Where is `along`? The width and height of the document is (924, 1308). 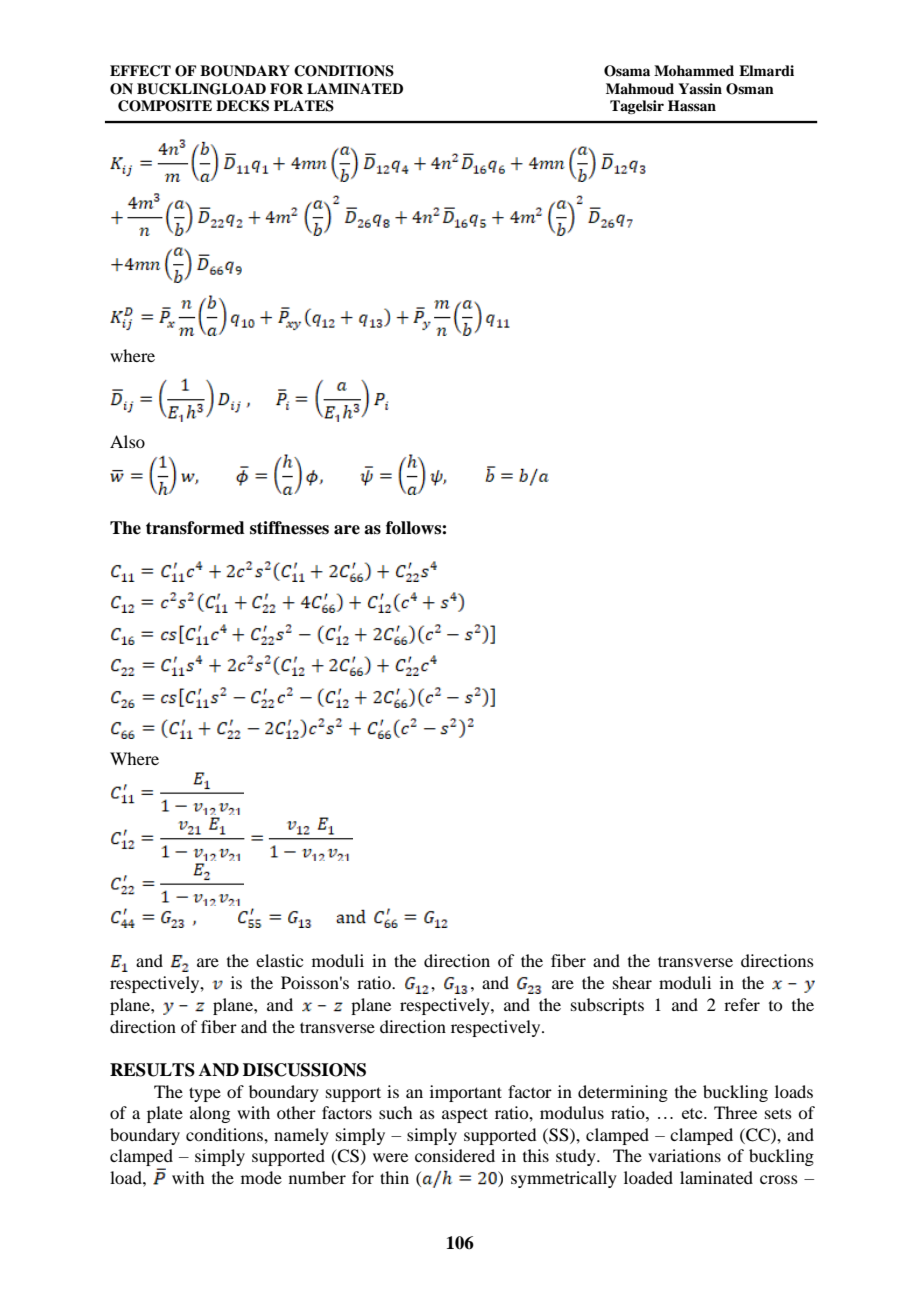
along is located at coordinates (210, 1114).
